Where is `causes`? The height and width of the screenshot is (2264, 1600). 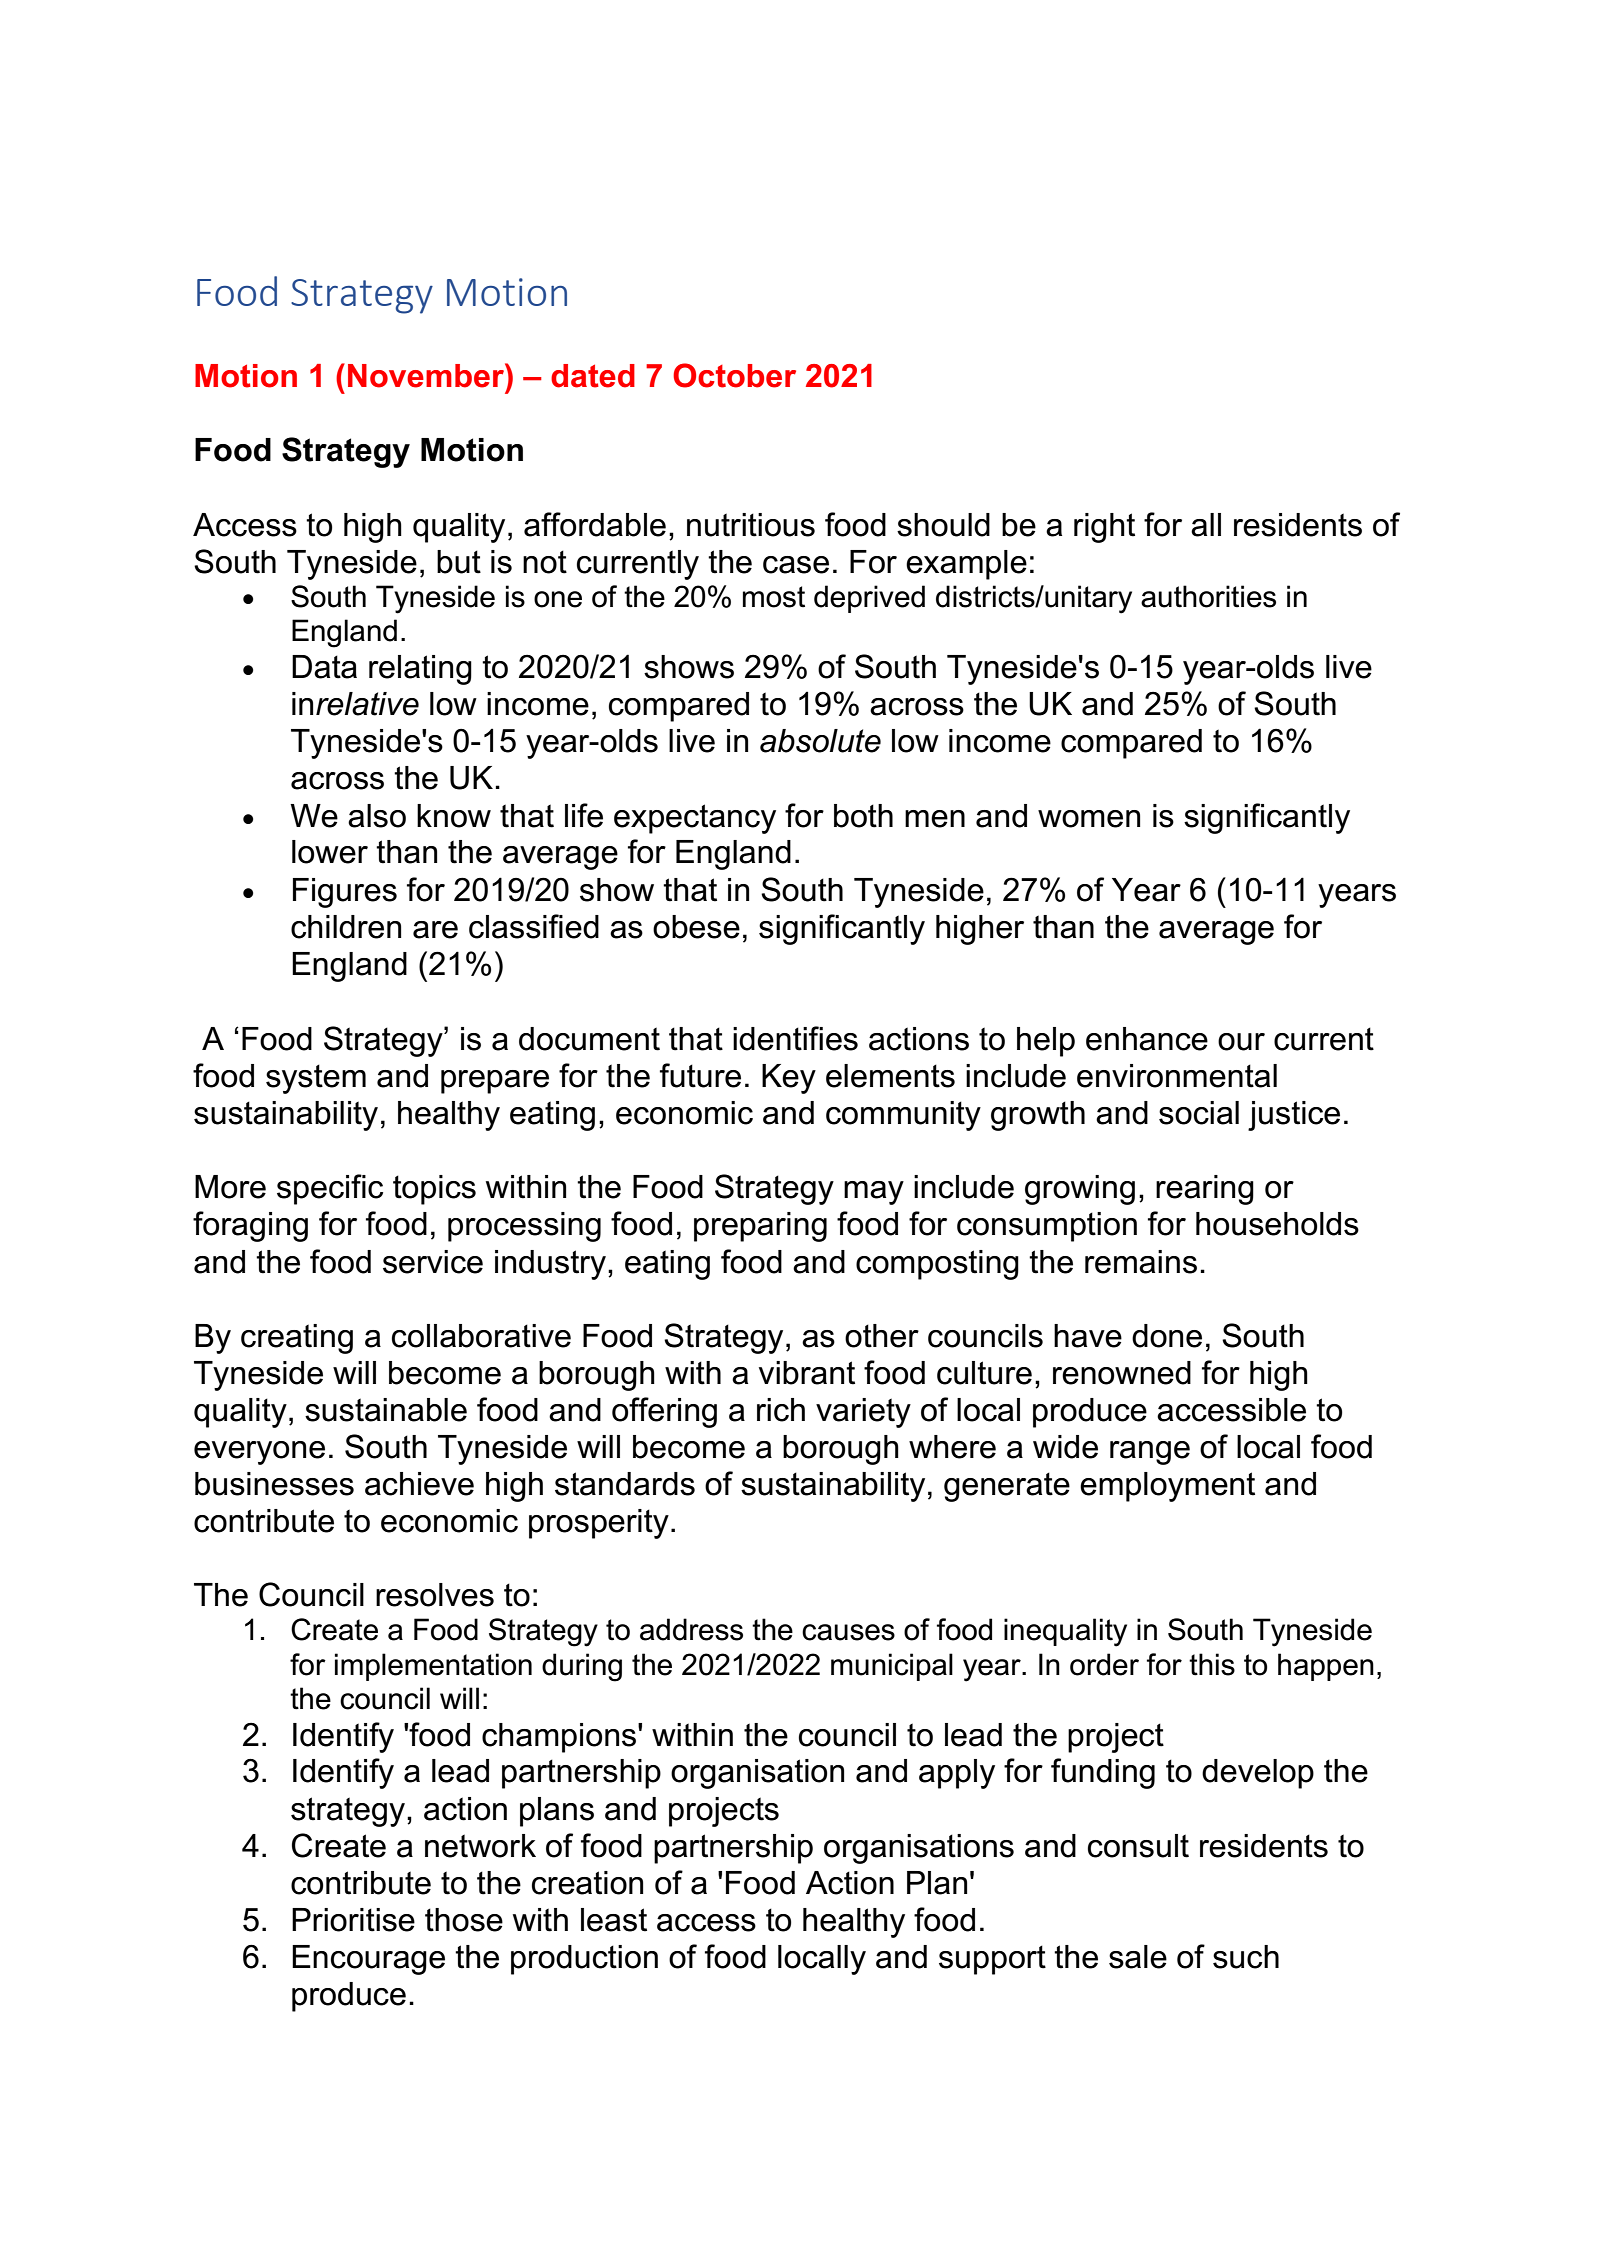 causes is located at coordinates (848, 1632).
